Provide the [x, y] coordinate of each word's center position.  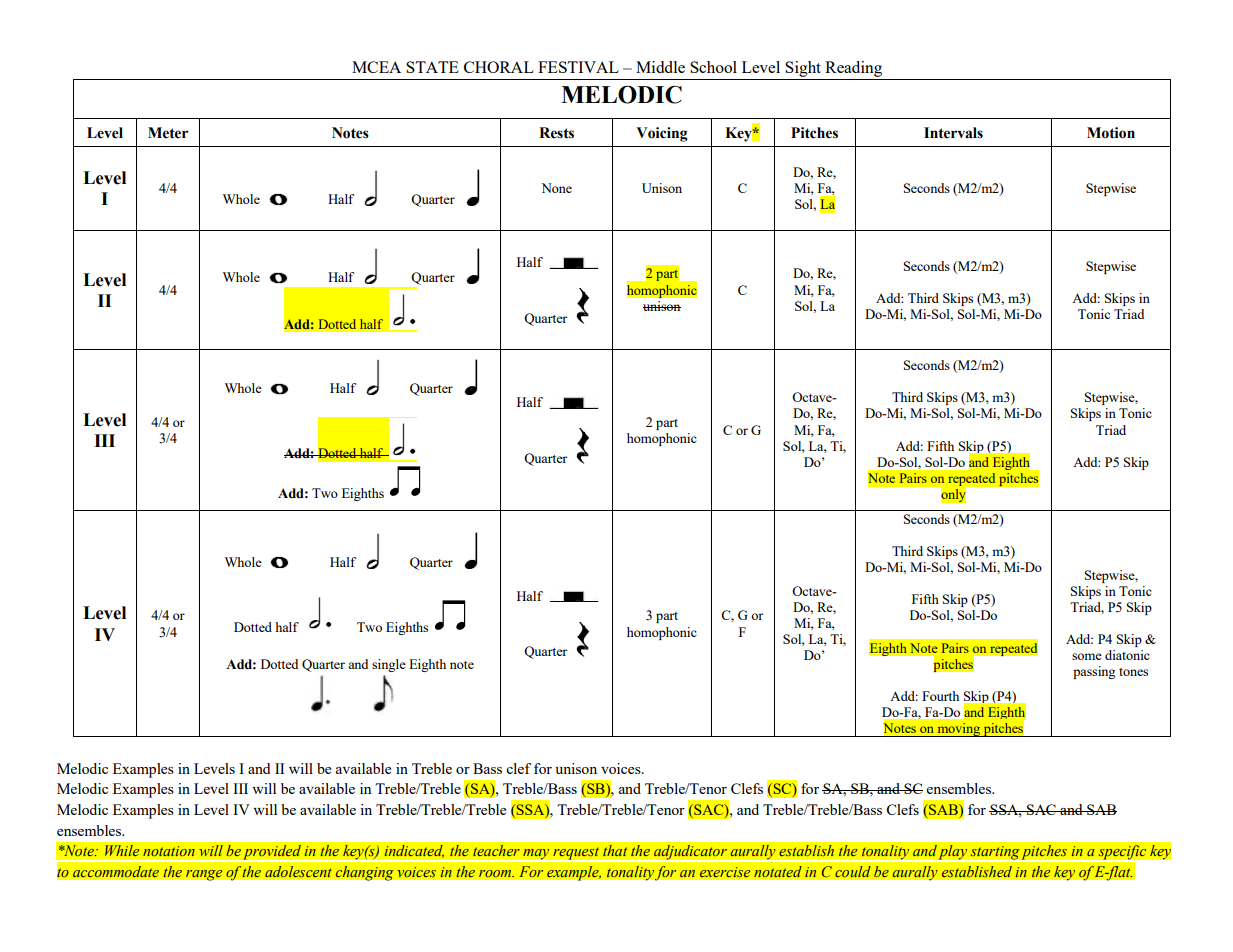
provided [272, 853]
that [615, 851]
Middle [660, 67]
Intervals [953, 133]
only [953, 496]
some [1087, 656]
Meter [168, 133]
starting [994, 854]
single [389, 665]
